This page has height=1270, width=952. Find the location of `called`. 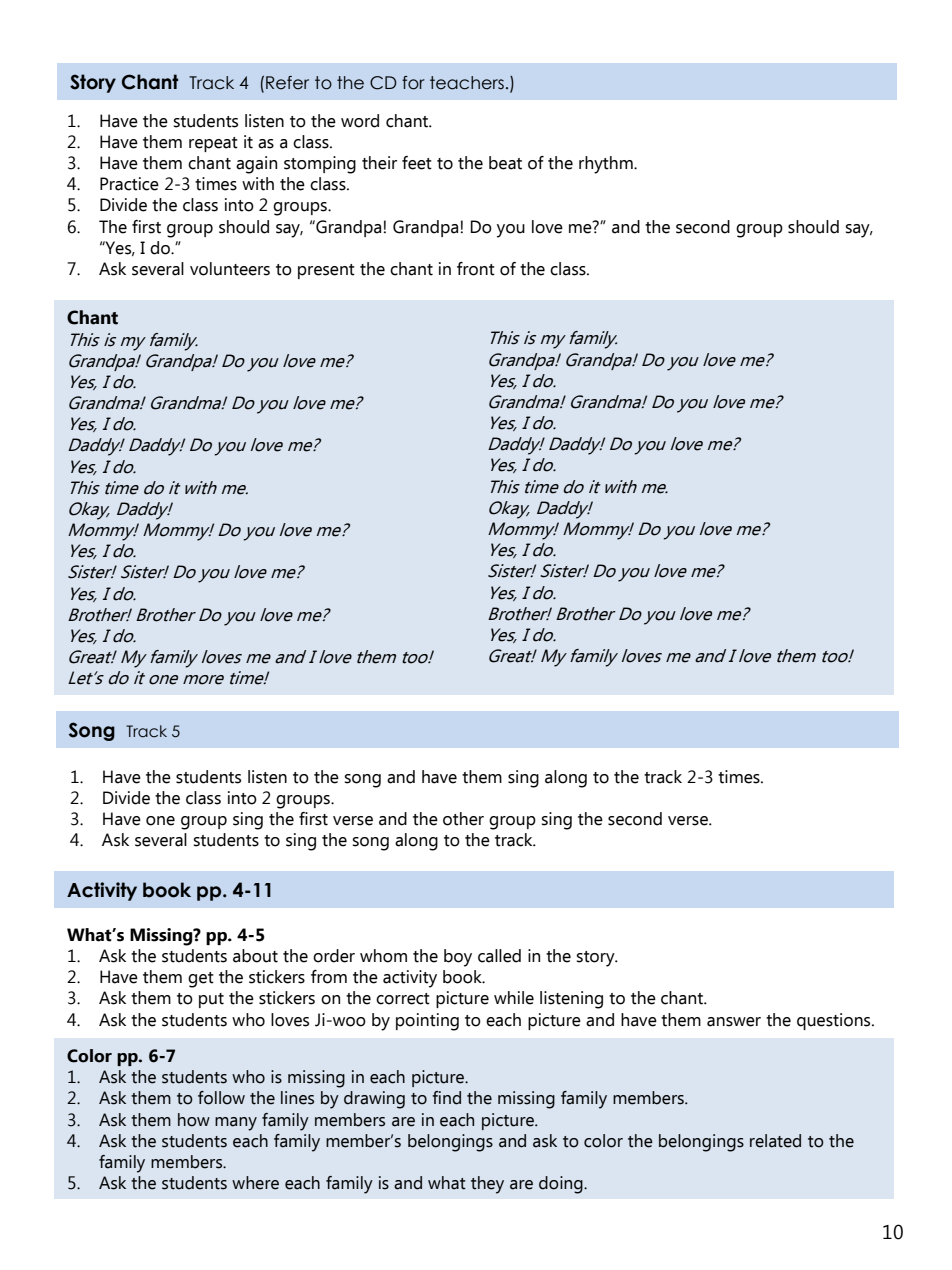

called is located at coordinates (499, 956).
